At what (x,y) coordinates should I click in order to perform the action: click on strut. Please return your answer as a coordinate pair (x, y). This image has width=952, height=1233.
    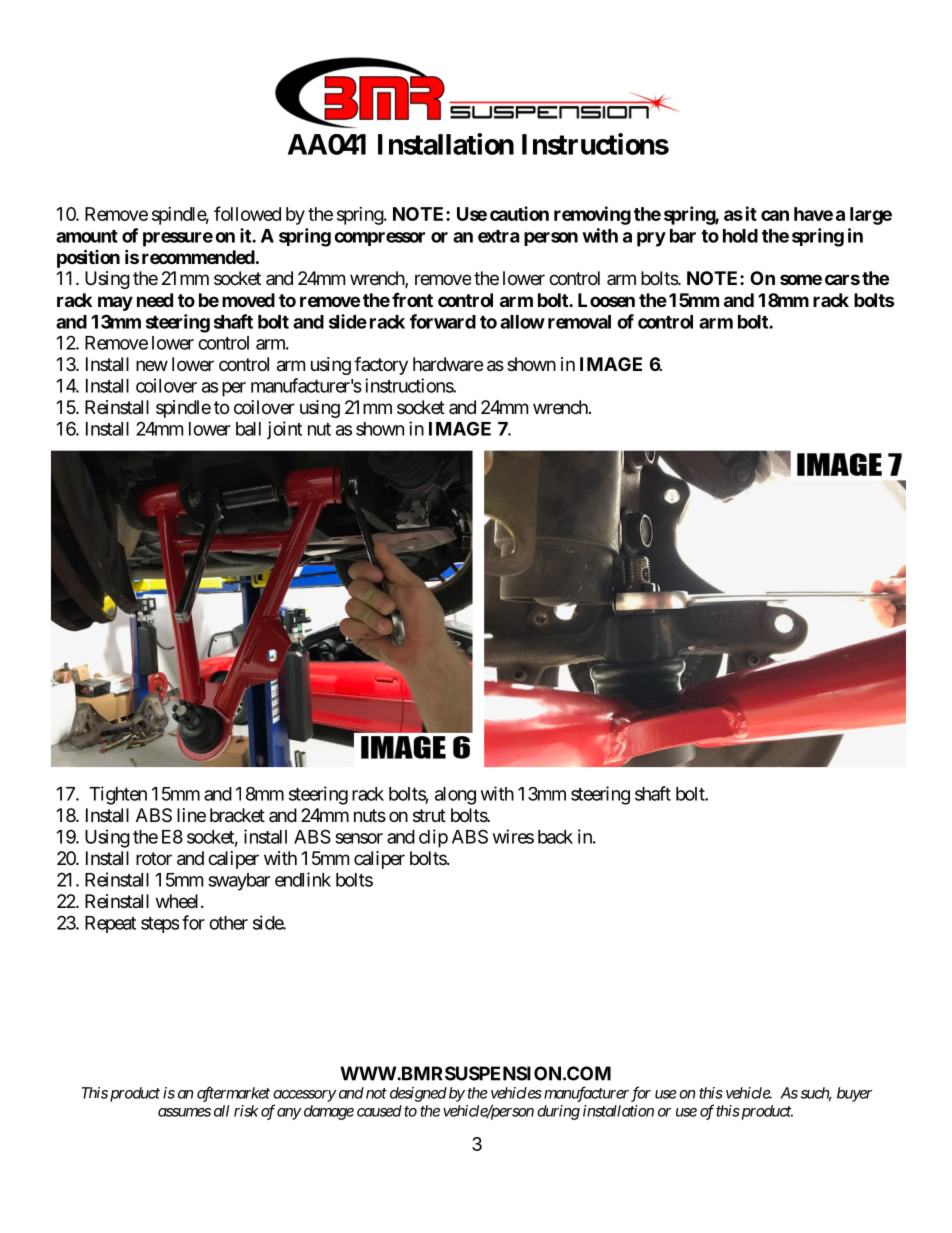
    Looking at the image, I should click on (429, 815).
